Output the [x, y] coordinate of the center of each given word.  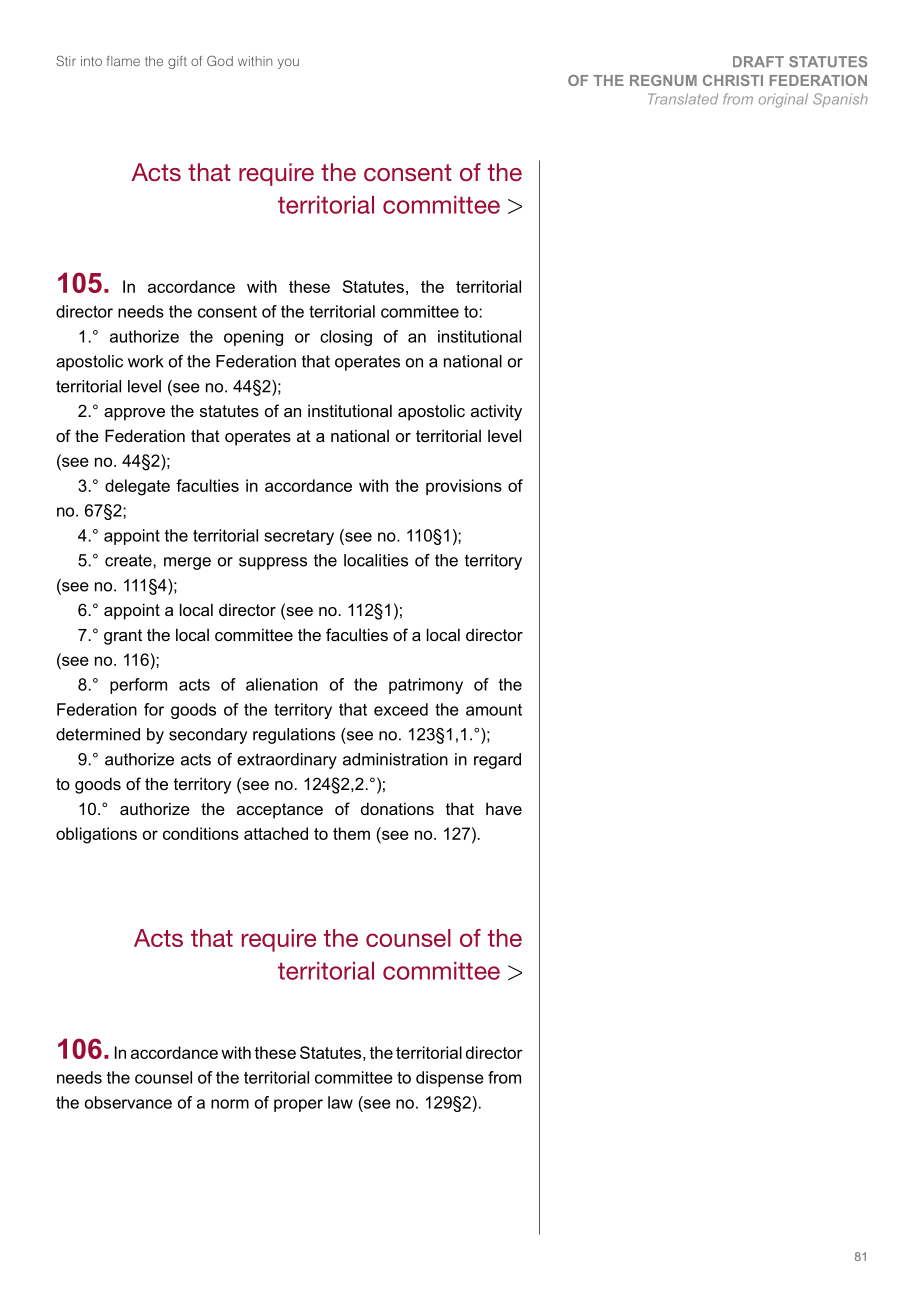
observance [128, 1102]
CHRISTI [733, 80]
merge [187, 563]
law [340, 1102]
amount [494, 710]
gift [177, 62]
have [504, 808]
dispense [450, 1079]
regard [497, 761]
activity [496, 412]
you [288, 63]
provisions [464, 487]
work [146, 361]
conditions [201, 833]
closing [346, 338]
